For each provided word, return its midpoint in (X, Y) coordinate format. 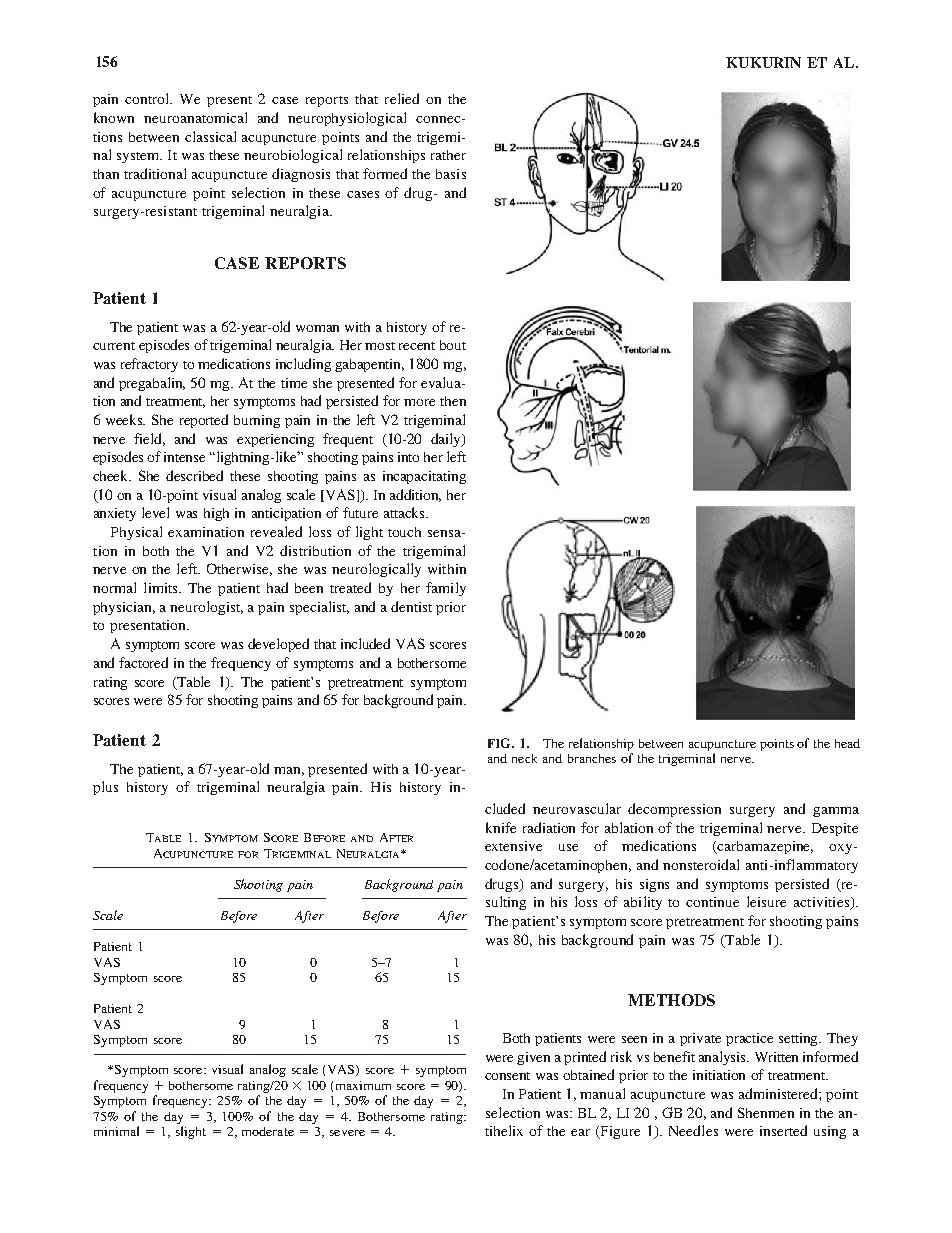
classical (210, 136)
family (446, 589)
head (847, 743)
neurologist (206, 608)
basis (451, 174)
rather (448, 155)
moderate (268, 1131)
